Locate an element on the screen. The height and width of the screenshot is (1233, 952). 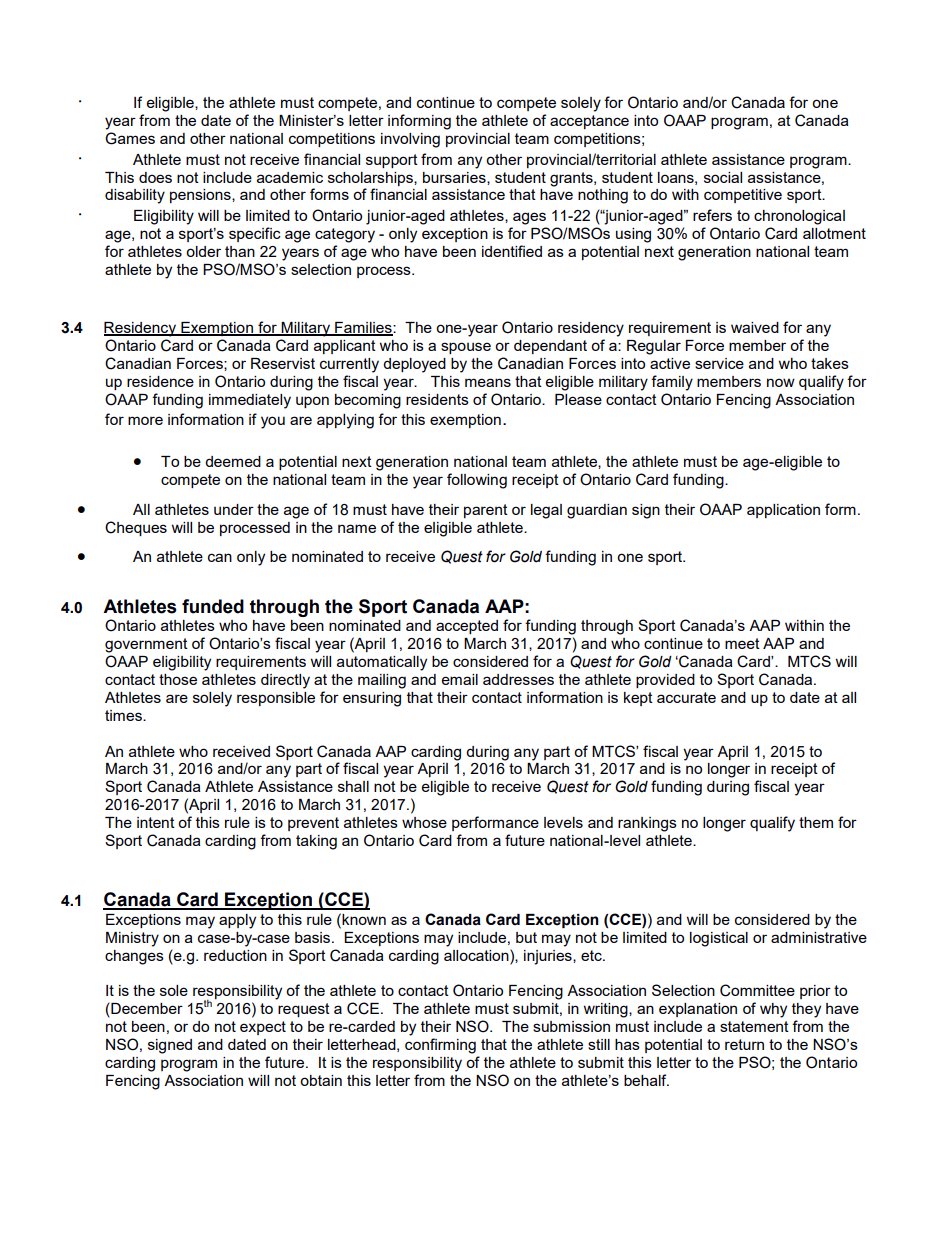
whose is located at coordinates (424, 822).
